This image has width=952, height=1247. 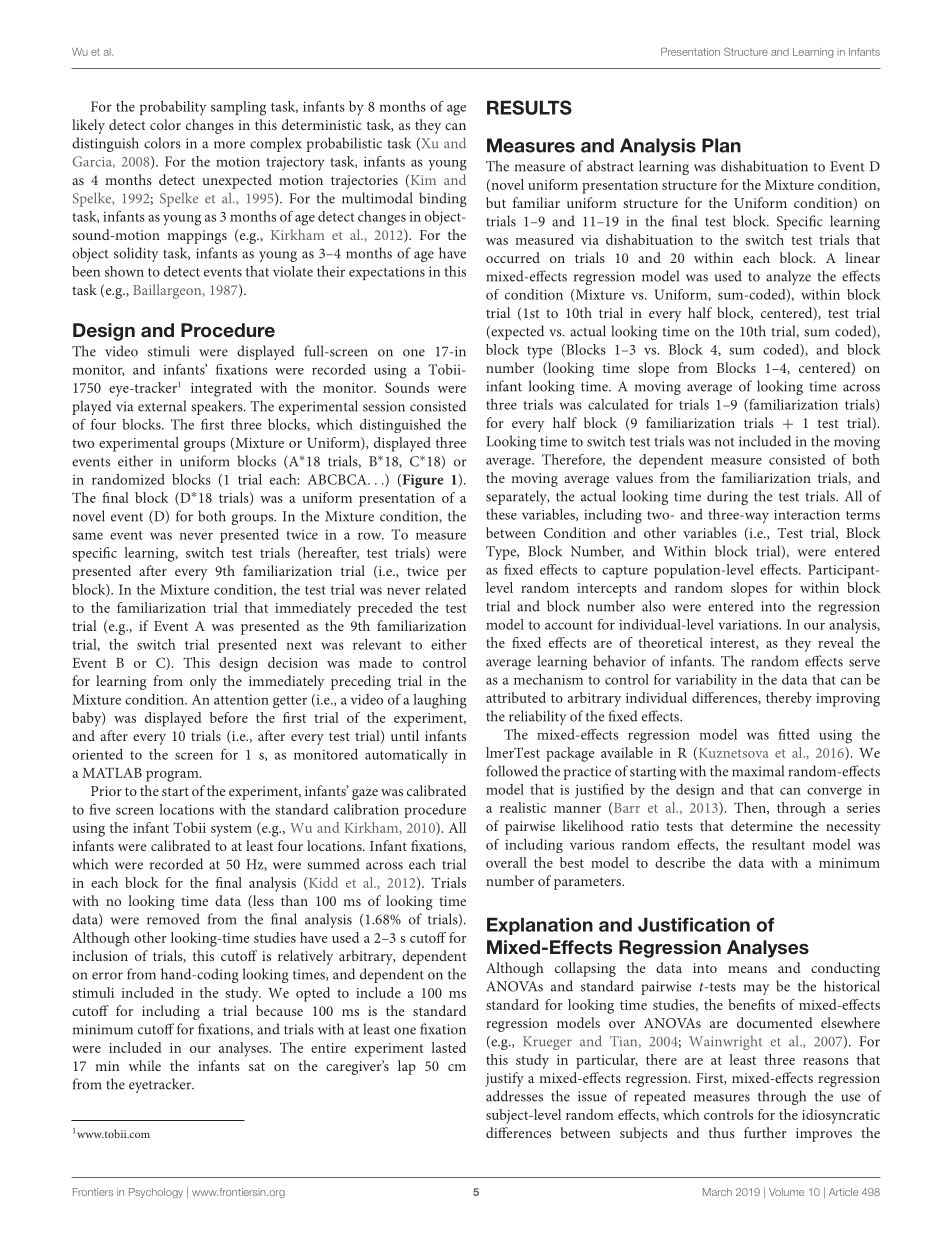 What do you see at coordinates (788, 277) in the image?
I see `analyze` at bounding box center [788, 277].
